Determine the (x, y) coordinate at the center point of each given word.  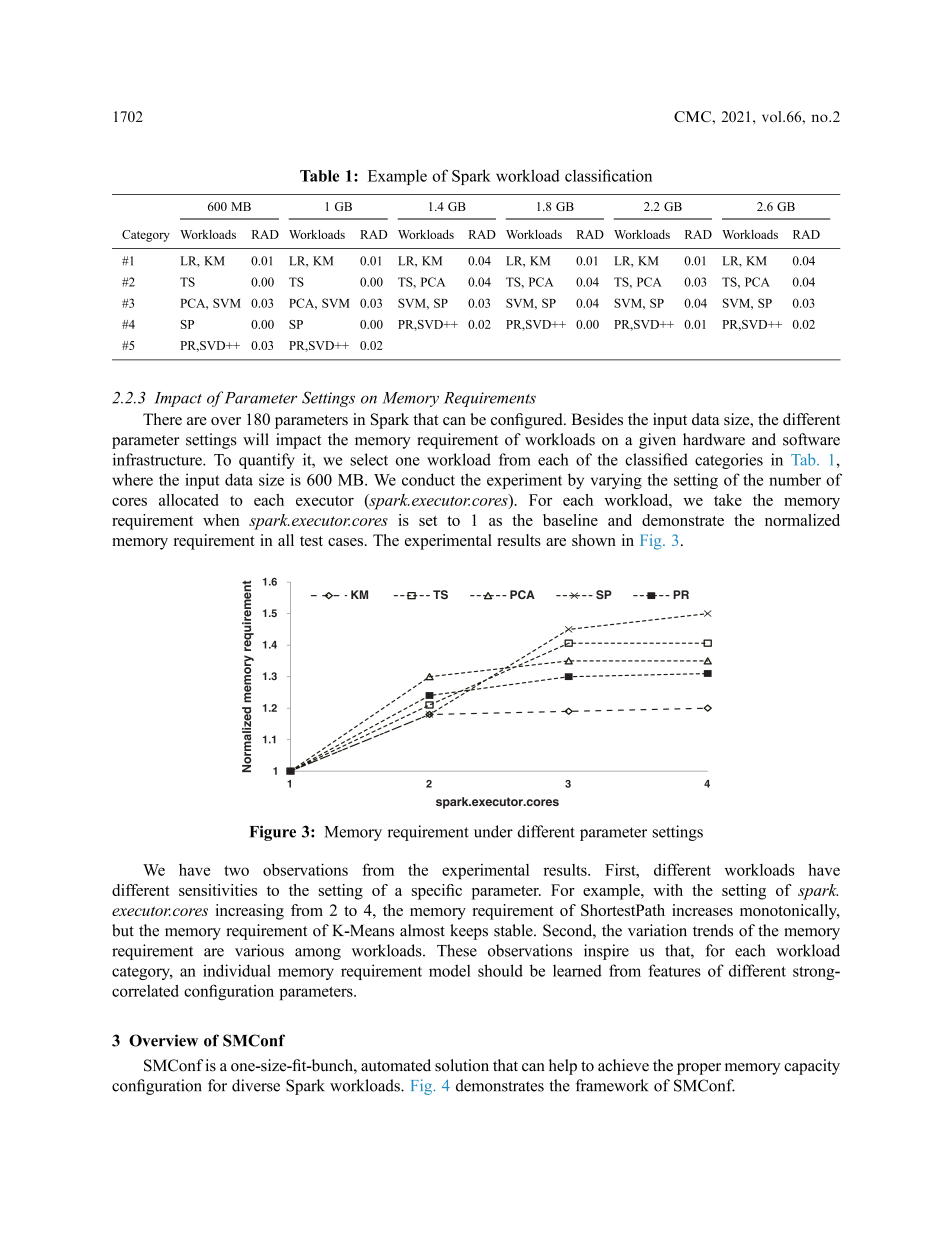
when (221, 520)
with (668, 890)
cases (345, 542)
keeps (469, 932)
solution (462, 1065)
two (236, 870)
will (256, 439)
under (493, 831)
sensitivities (218, 890)
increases (702, 910)
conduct (428, 479)
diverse (256, 1085)
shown (594, 540)
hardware (714, 439)
